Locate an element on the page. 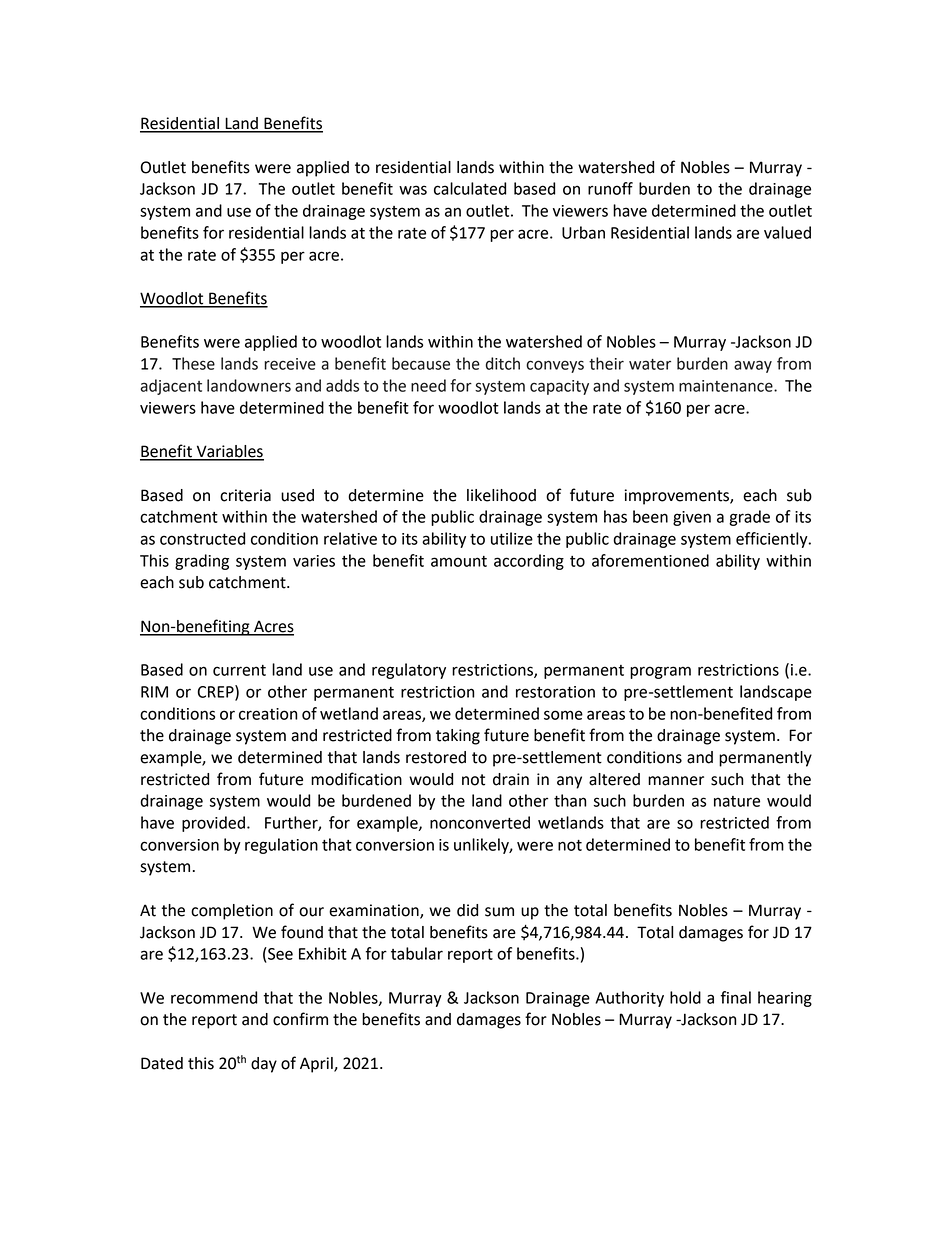 The width and height of the document is (952, 1233). regulatory is located at coordinates (409, 671).
